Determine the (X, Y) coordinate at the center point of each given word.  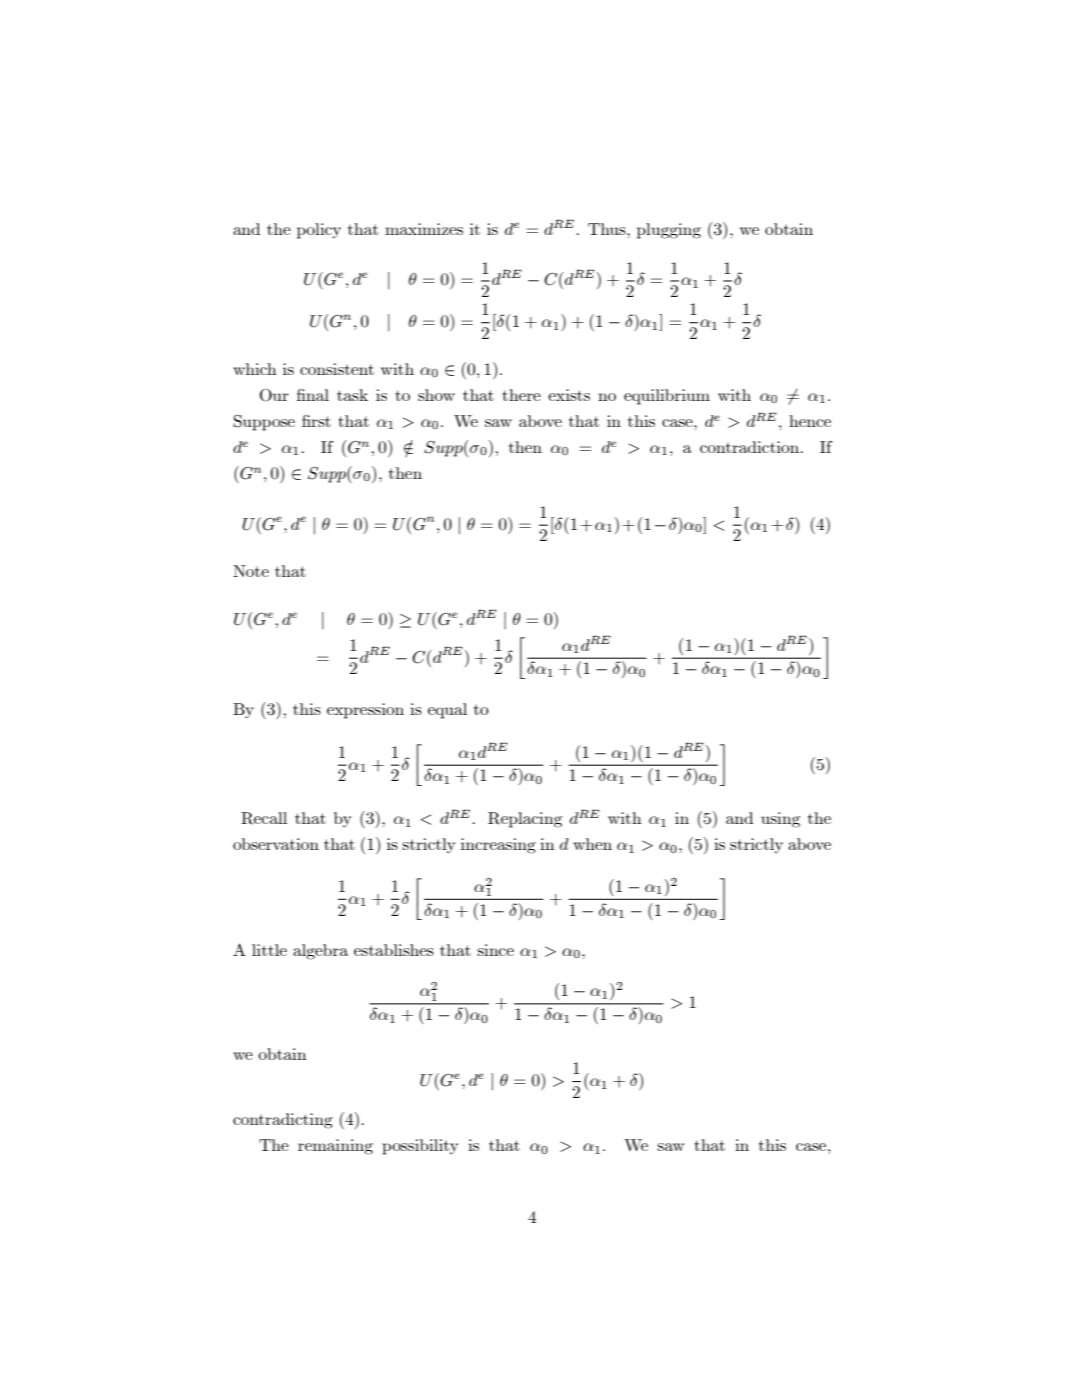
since (495, 950)
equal (447, 711)
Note (251, 571)
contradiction (751, 447)
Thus (608, 229)
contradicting (283, 1121)
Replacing (525, 820)
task (352, 395)
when (592, 844)
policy (319, 231)
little (269, 950)
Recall (264, 818)
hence (810, 421)
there (522, 395)
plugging (669, 231)
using (780, 820)
